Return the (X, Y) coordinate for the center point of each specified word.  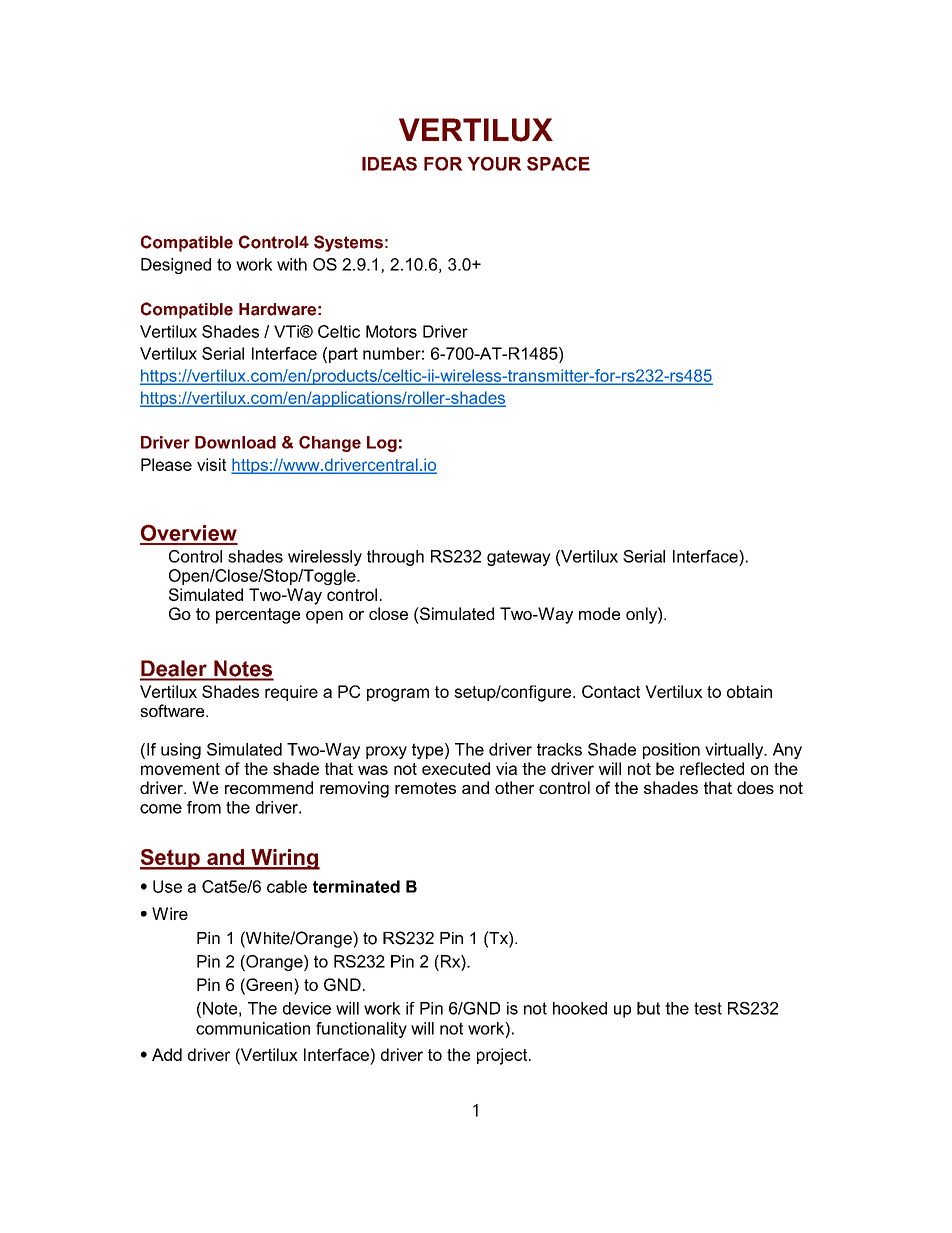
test (708, 1008)
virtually (735, 751)
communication (253, 1028)
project (503, 1056)
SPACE (558, 164)
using (181, 751)
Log (382, 444)
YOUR (494, 164)
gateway (519, 558)
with (292, 264)
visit (211, 464)
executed (456, 768)
